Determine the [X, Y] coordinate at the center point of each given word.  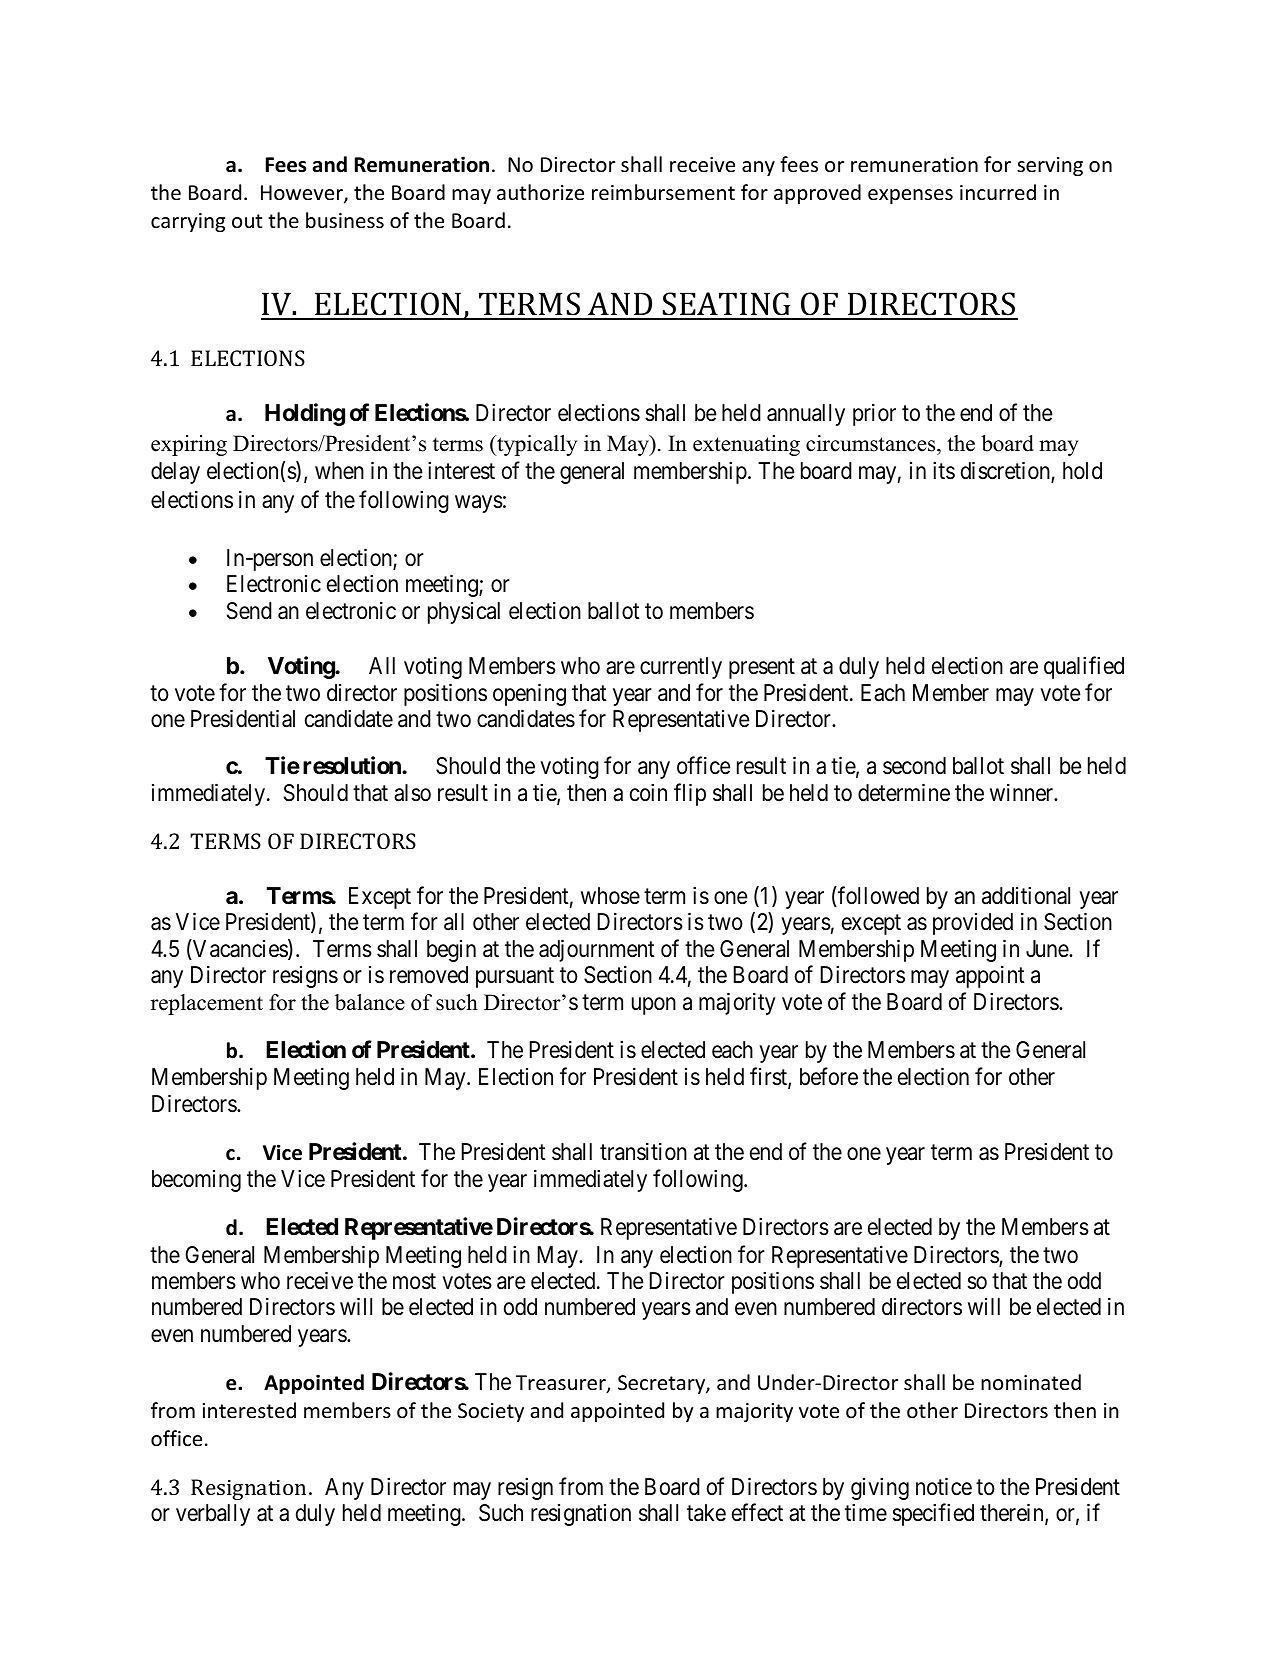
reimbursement [663, 192]
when [339, 471]
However [303, 194]
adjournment [597, 950]
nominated [1031, 1382]
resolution [353, 766]
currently [681, 668]
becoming [196, 1181]
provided [973, 924]
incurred [998, 192]
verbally [213, 1515]
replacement [207, 1004]
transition [643, 1152]
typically [536, 445]
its [944, 471]
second [914, 766]
